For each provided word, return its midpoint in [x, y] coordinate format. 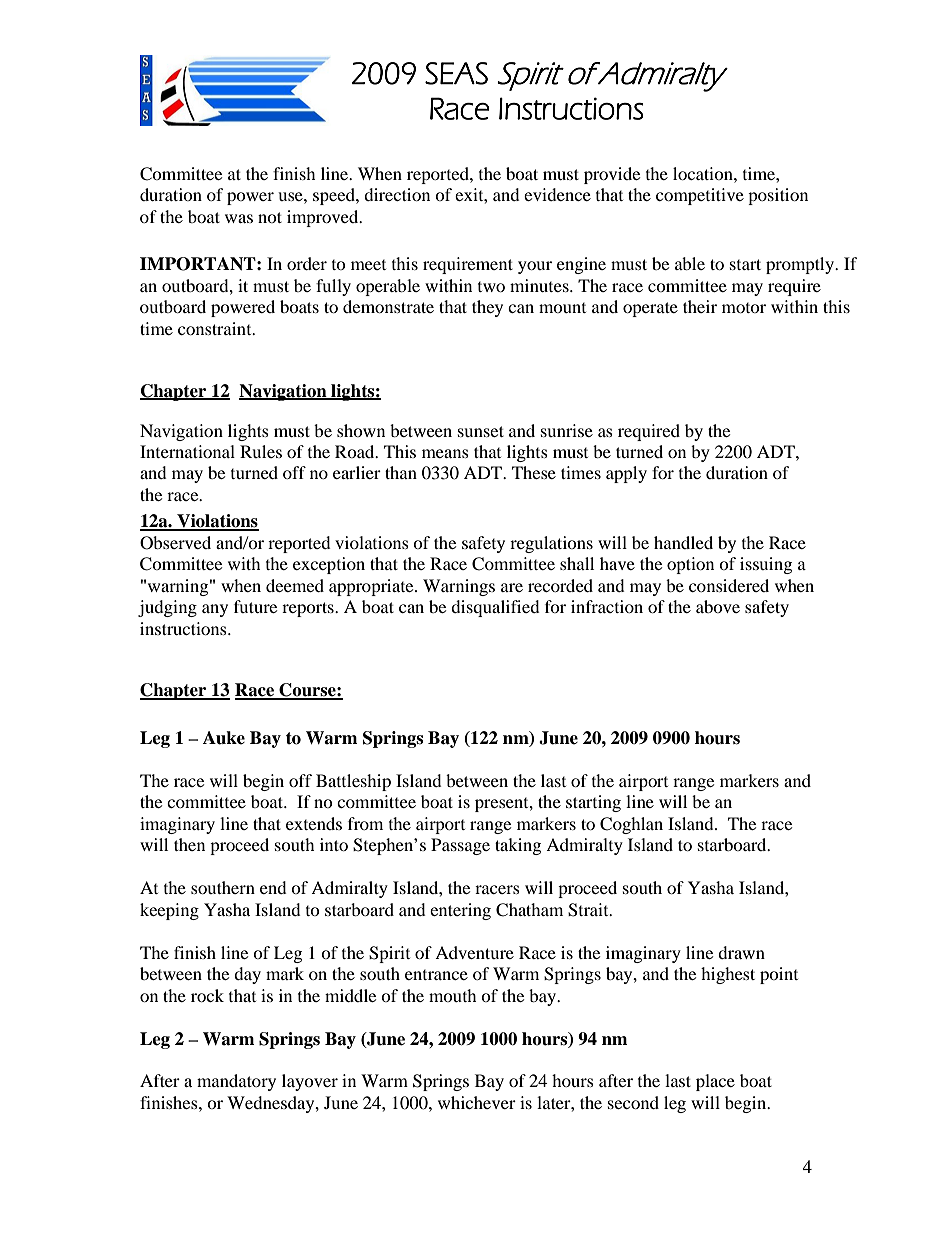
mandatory [236, 1082]
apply [626, 474]
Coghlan [631, 825]
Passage [460, 846]
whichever [477, 1102]
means [445, 453]
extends [314, 823]
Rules [261, 451]
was [239, 218]
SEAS [456, 73]
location [704, 173]
